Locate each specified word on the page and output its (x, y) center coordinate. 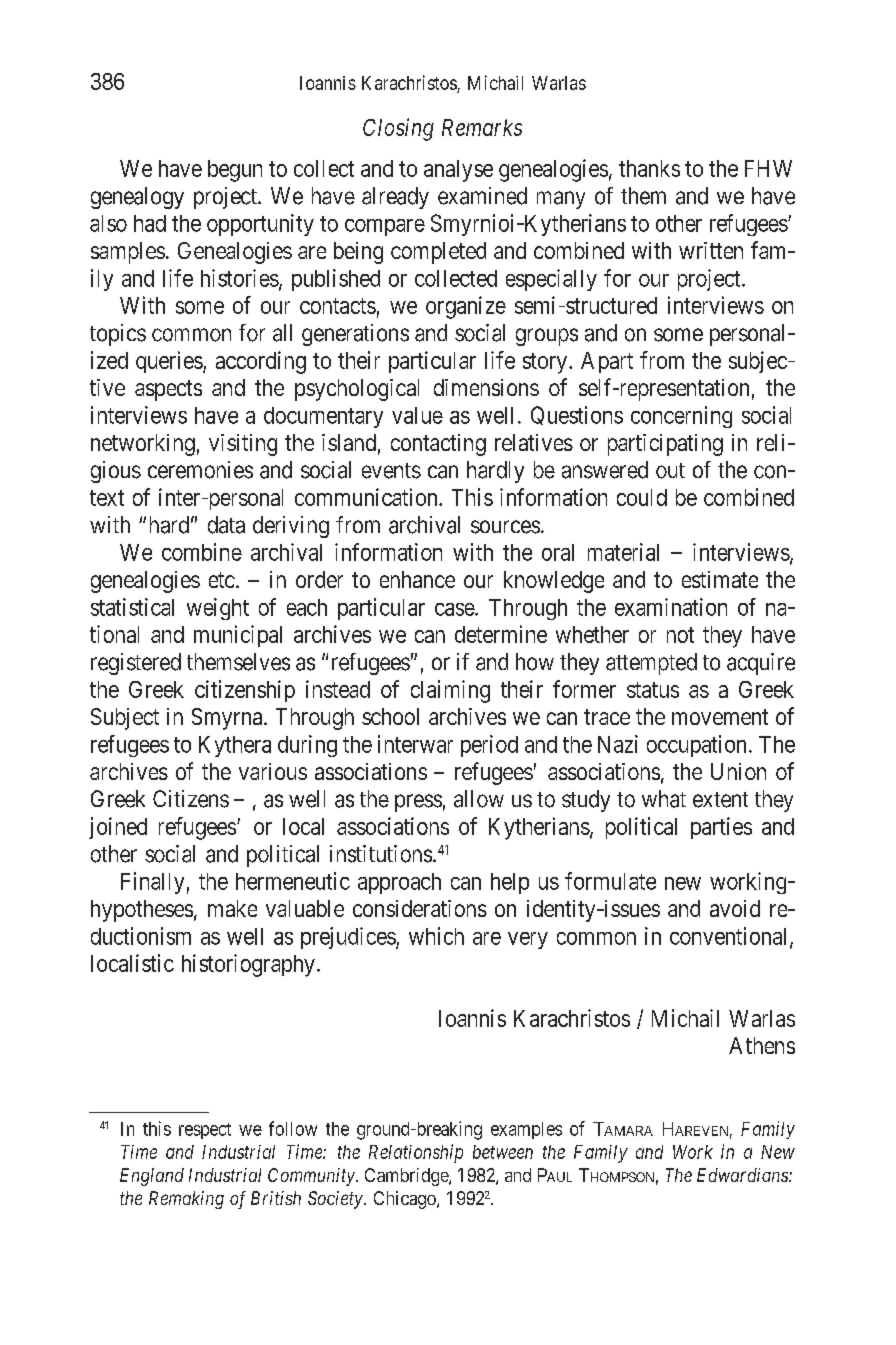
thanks (649, 168)
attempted (651, 664)
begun (235, 171)
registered (136, 664)
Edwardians (743, 1175)
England (152, 1177)
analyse (458, 171)
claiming (450, 691)
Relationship (416, 1153)
